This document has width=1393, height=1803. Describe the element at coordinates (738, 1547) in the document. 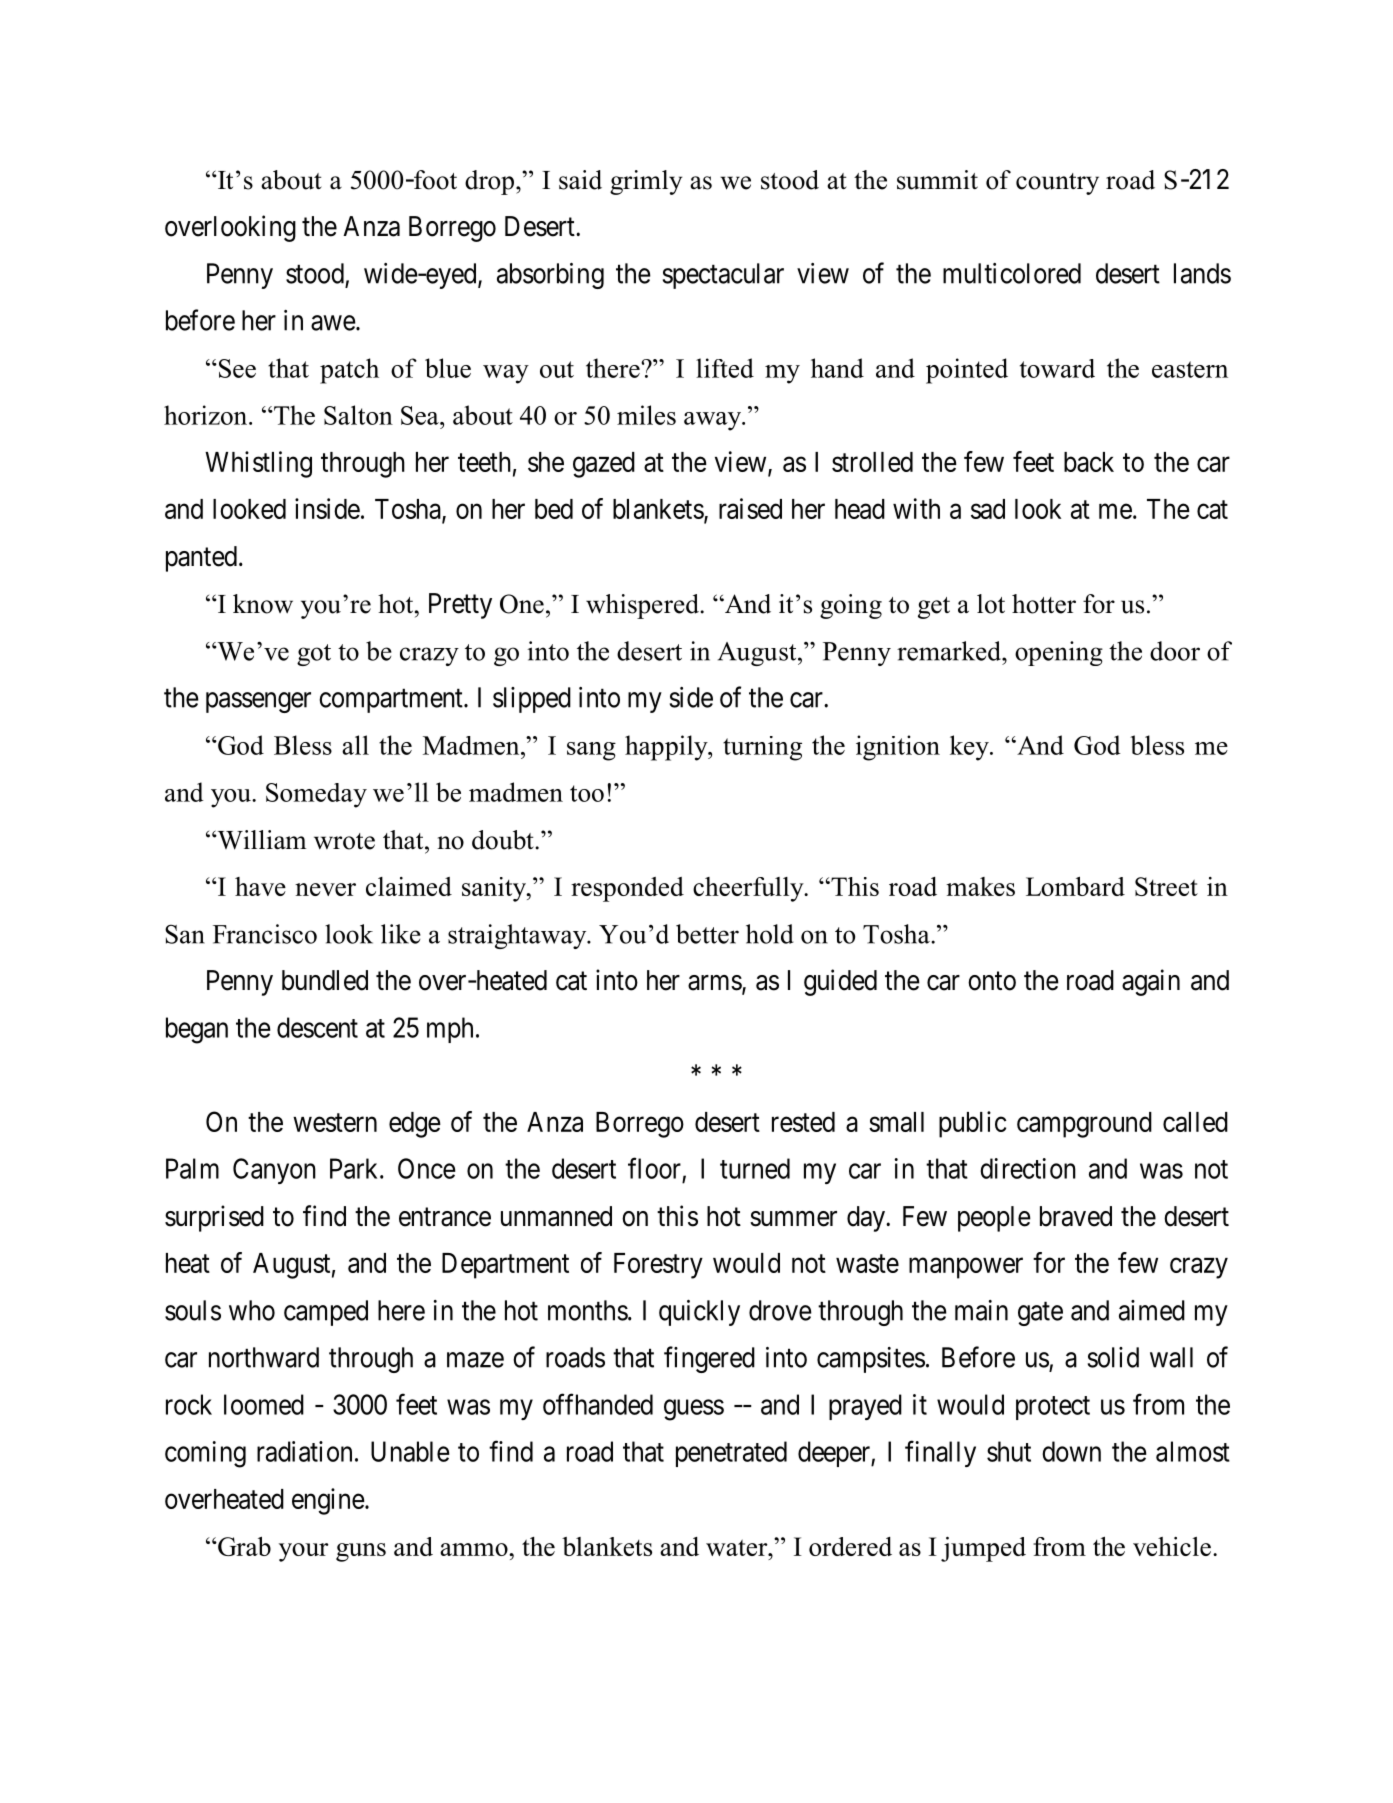

I see `water` at that location.
